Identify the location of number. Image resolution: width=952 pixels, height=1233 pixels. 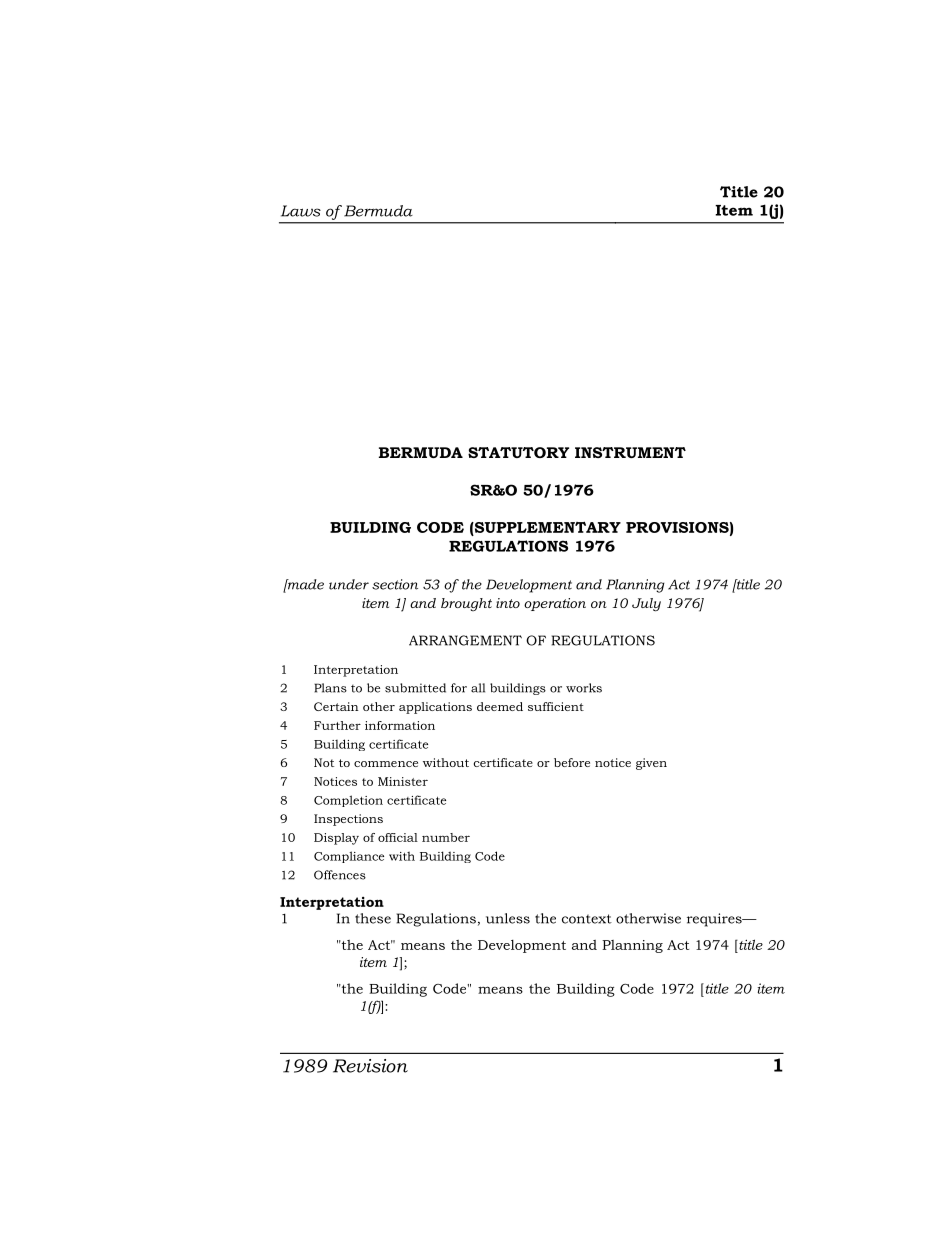
(446, 837).
